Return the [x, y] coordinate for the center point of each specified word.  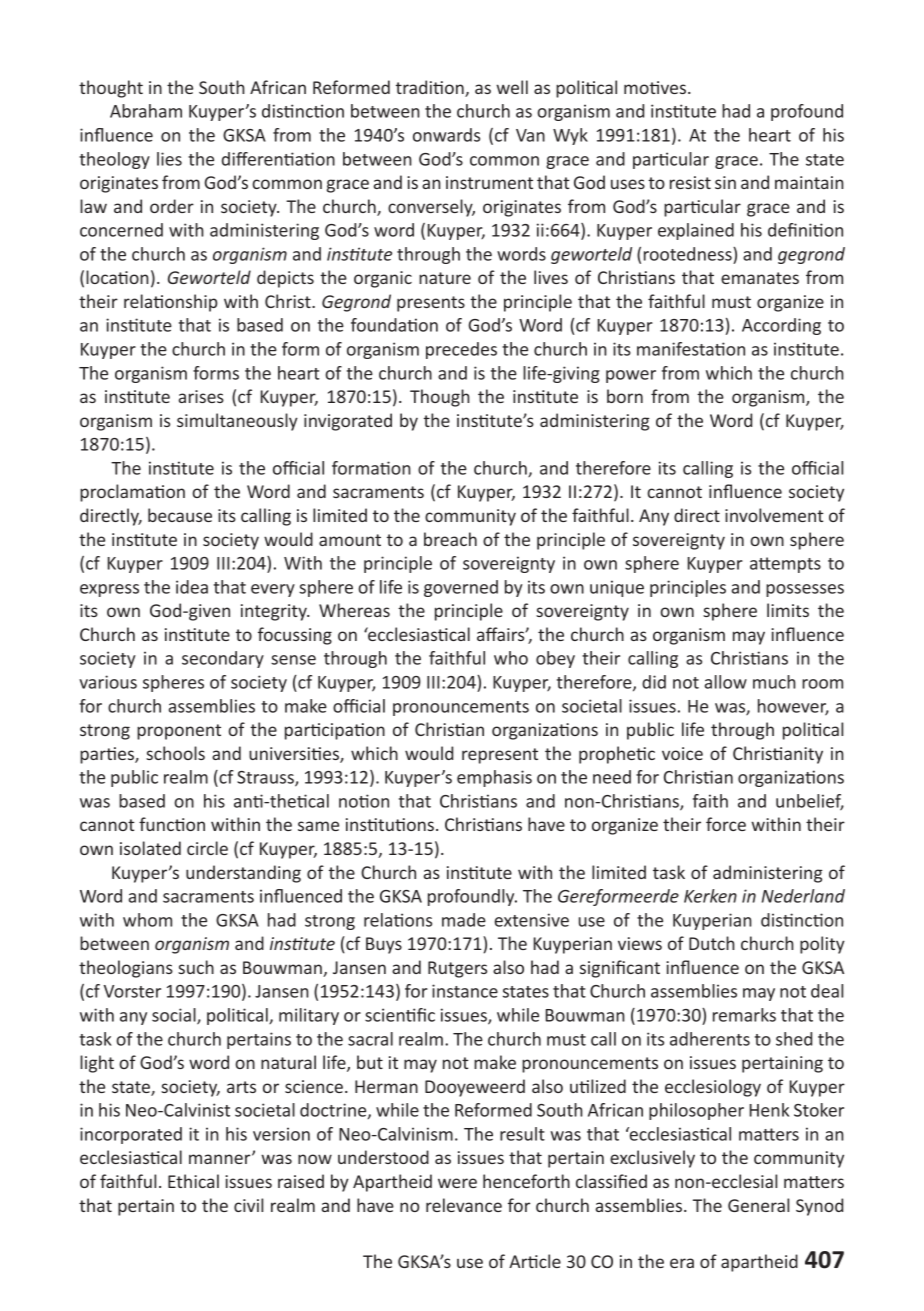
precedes [461, 350]
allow [726, 682]
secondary [223, 659]
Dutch [712, 943]
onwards [446, 135]
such [196, 967]
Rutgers [457, 969]
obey [555, 659]
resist [690, 182]
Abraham [146, 111]
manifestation [691, 349]
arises [201, 396]
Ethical [193, 1181]
